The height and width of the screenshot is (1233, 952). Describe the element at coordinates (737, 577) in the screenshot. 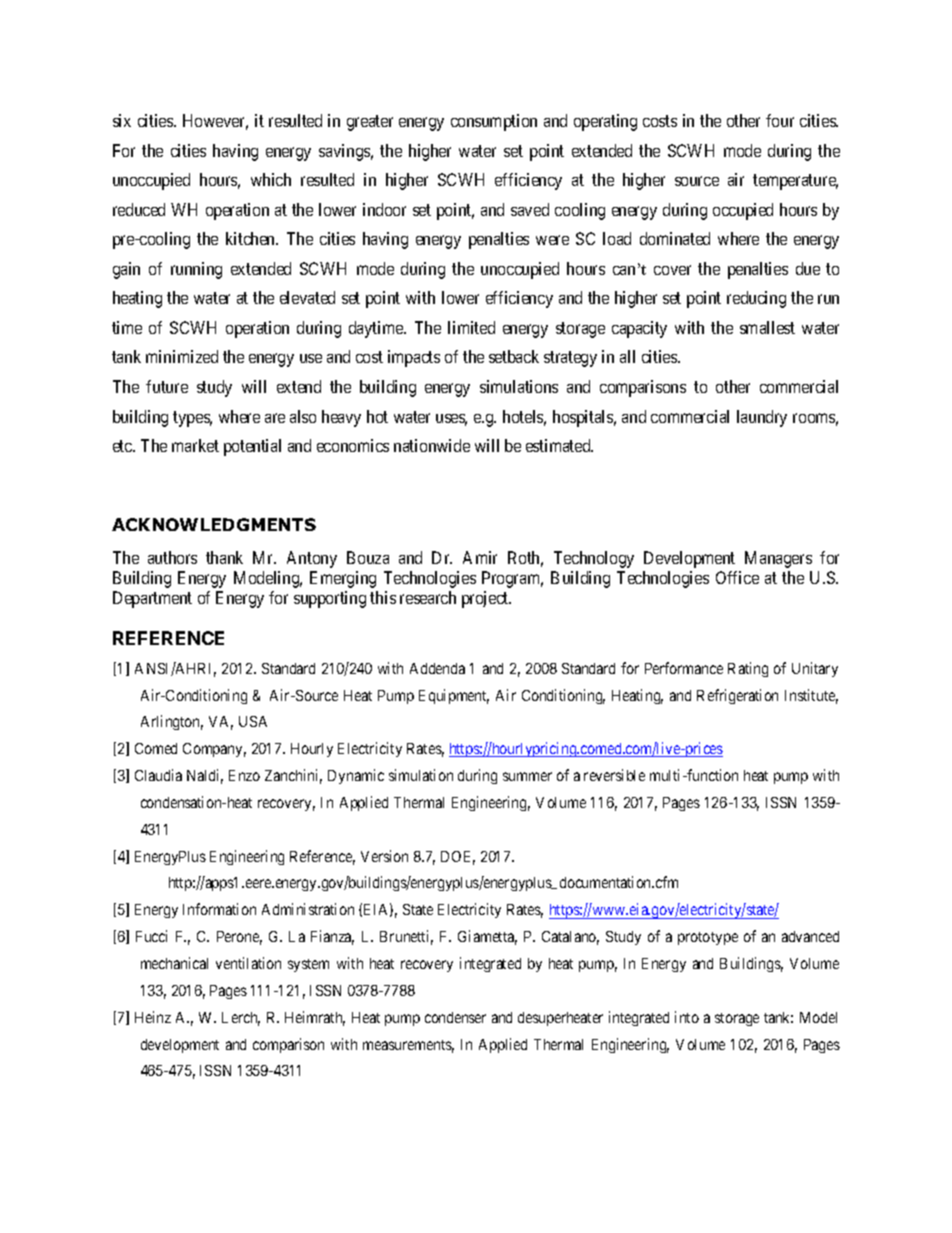

I see `Office` at that location.
